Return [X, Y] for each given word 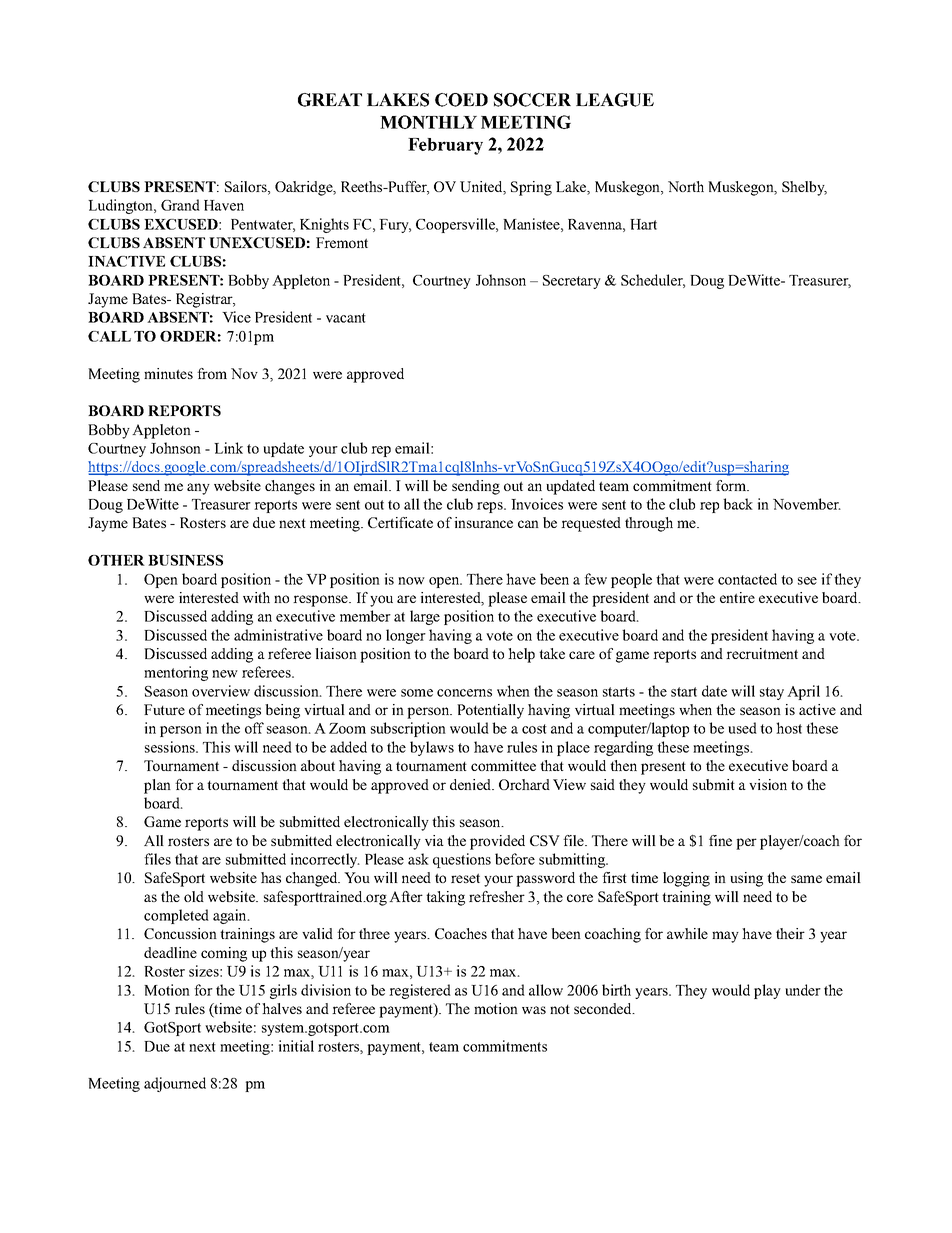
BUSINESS [185, 560]
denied [471, 784]
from [212, 373]
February [445, 146]
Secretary [572, 282]
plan [157, 786]
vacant [346, 318]
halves [282, 1008]
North [686, 186]
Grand [180, 205]
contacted [747, 579]
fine [720, 840]
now [411, 581]
